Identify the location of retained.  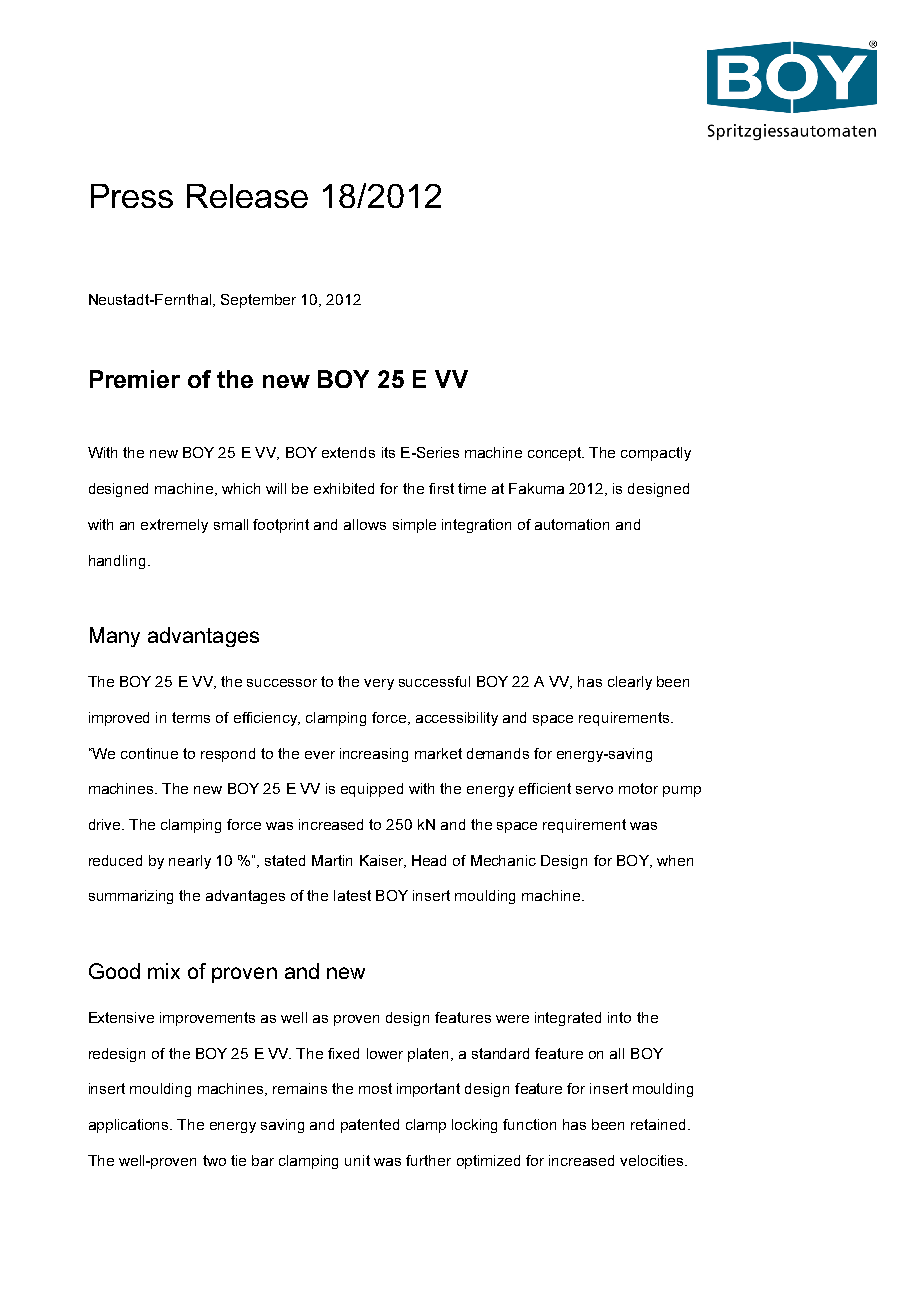
(658, 1124).
